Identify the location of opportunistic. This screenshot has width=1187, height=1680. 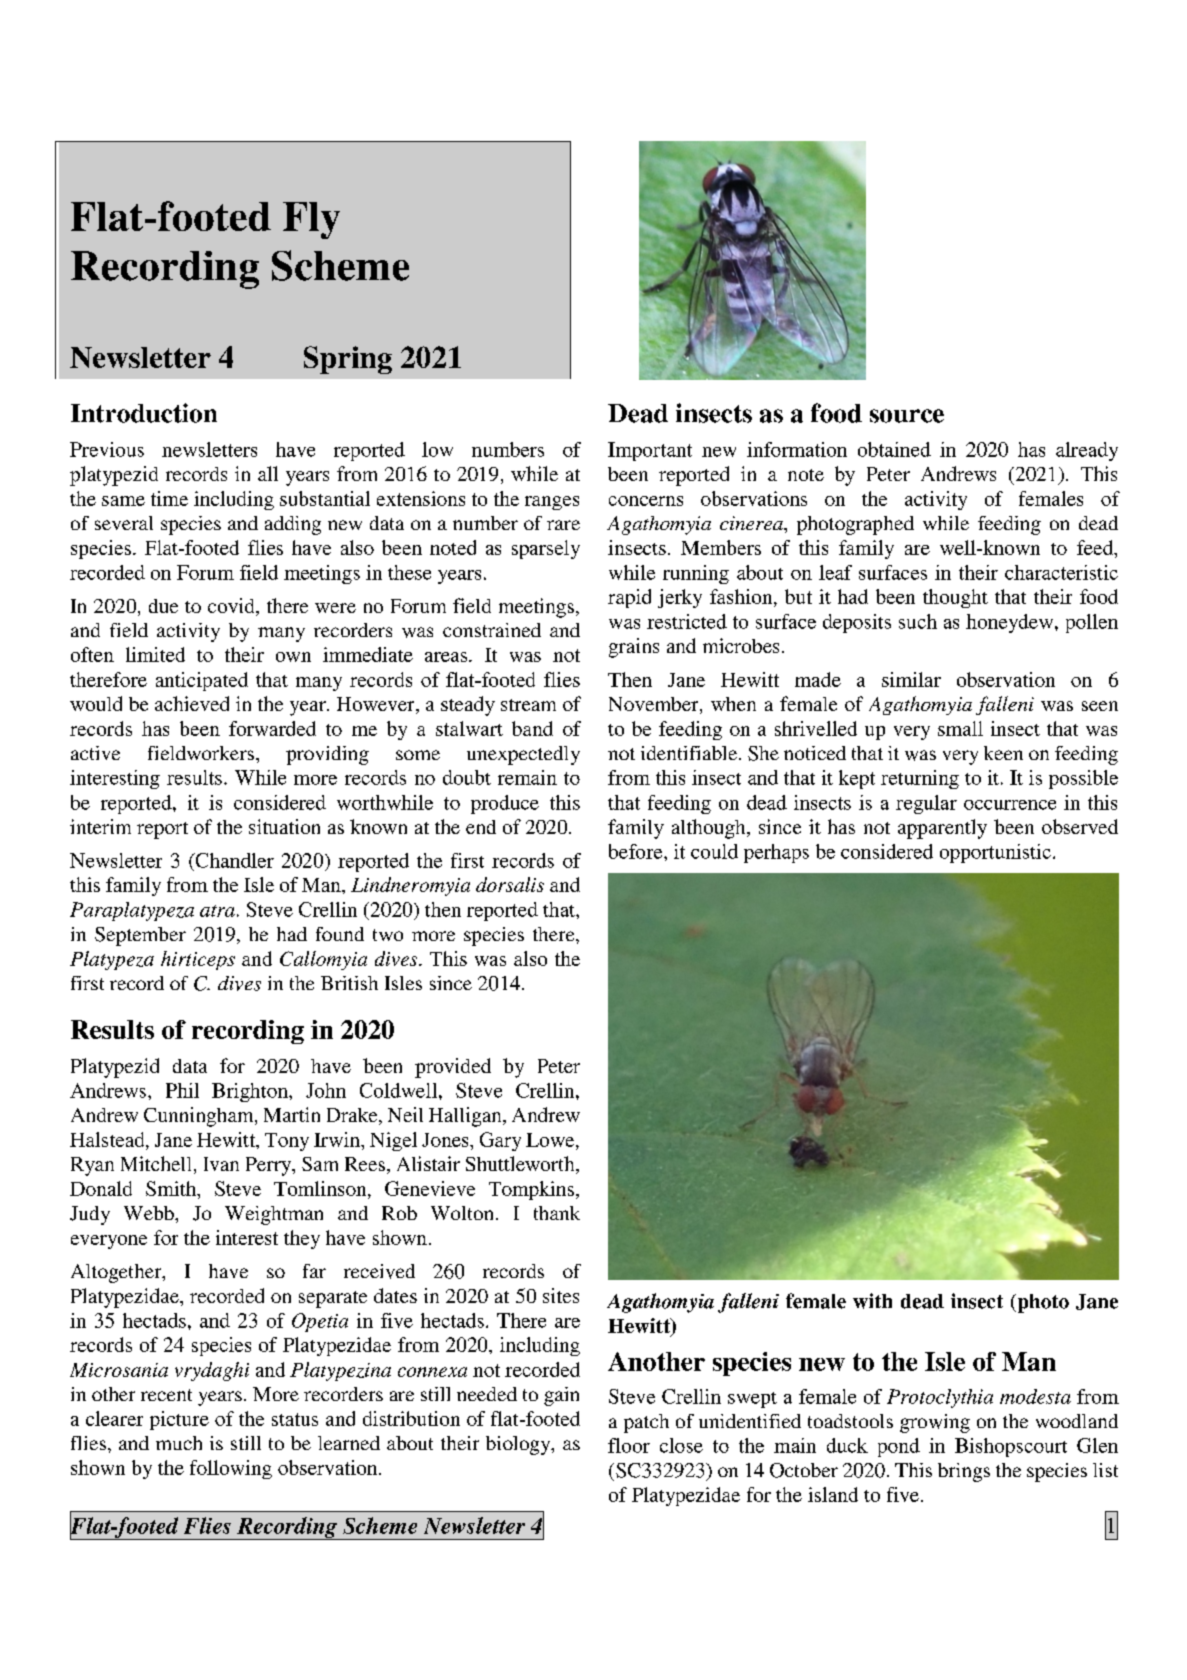
(995, 853).
